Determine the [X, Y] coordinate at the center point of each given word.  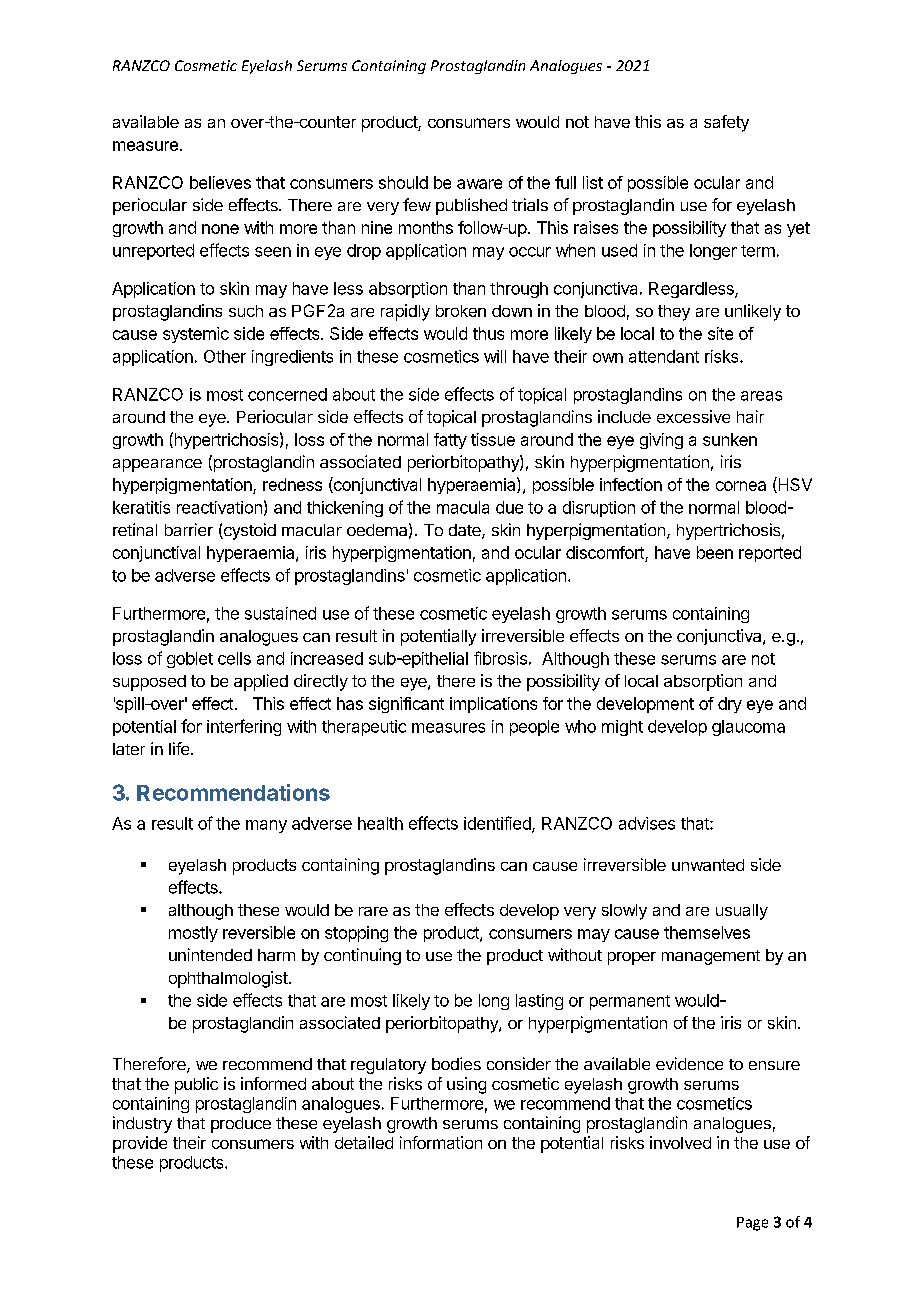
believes [220, 182]
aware [479, 184]
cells [234, 658]
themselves [707, 932]
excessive [693, 416]
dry [730, 705]
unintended [210, 954]
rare [373, 911]
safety [726, 123]
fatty [450, 441]
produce [241, 1125]
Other [225, 356]
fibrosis [500, 658]
